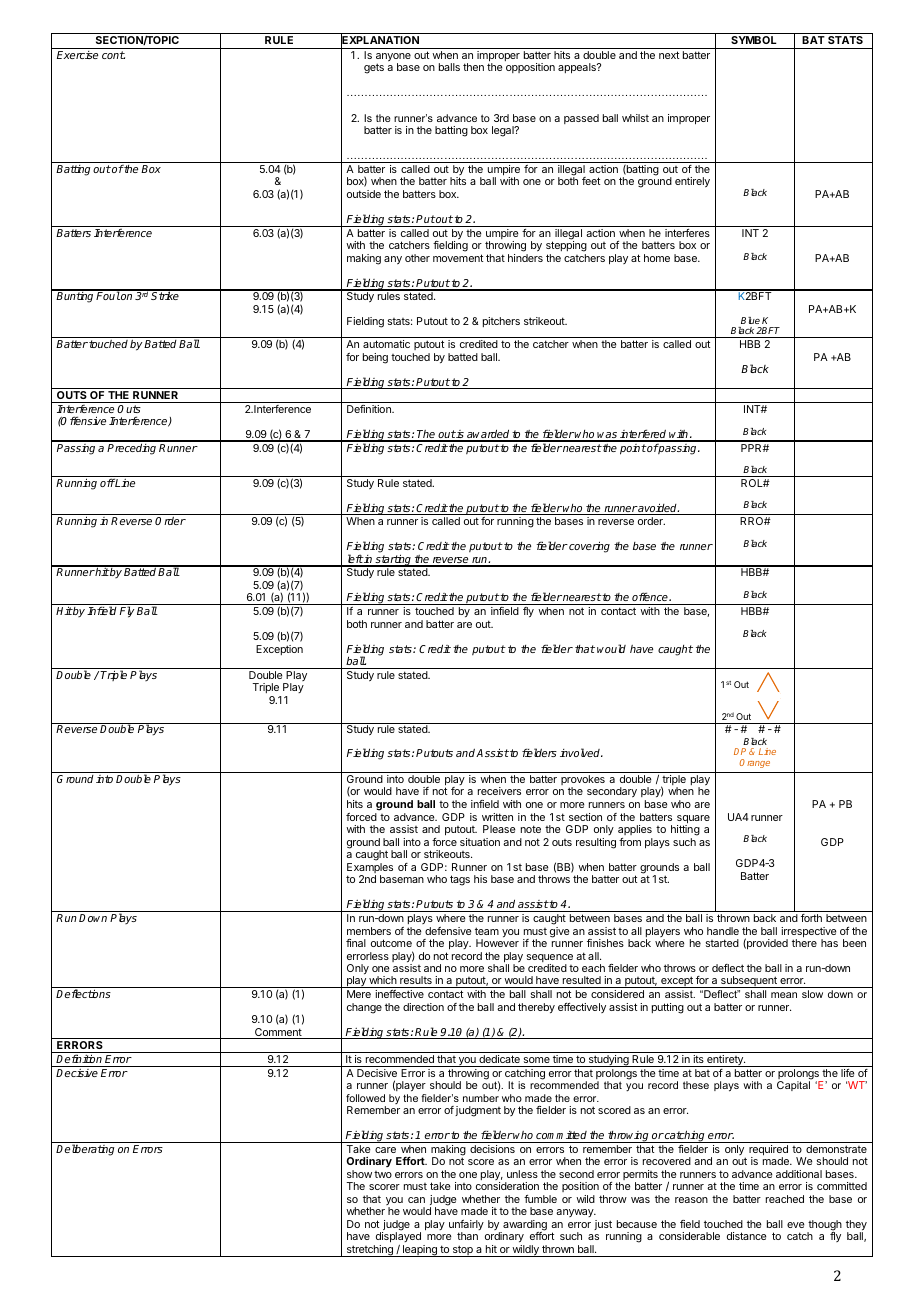 The image size is (924, 1308). I want to click on covering, so click(588, 547).
